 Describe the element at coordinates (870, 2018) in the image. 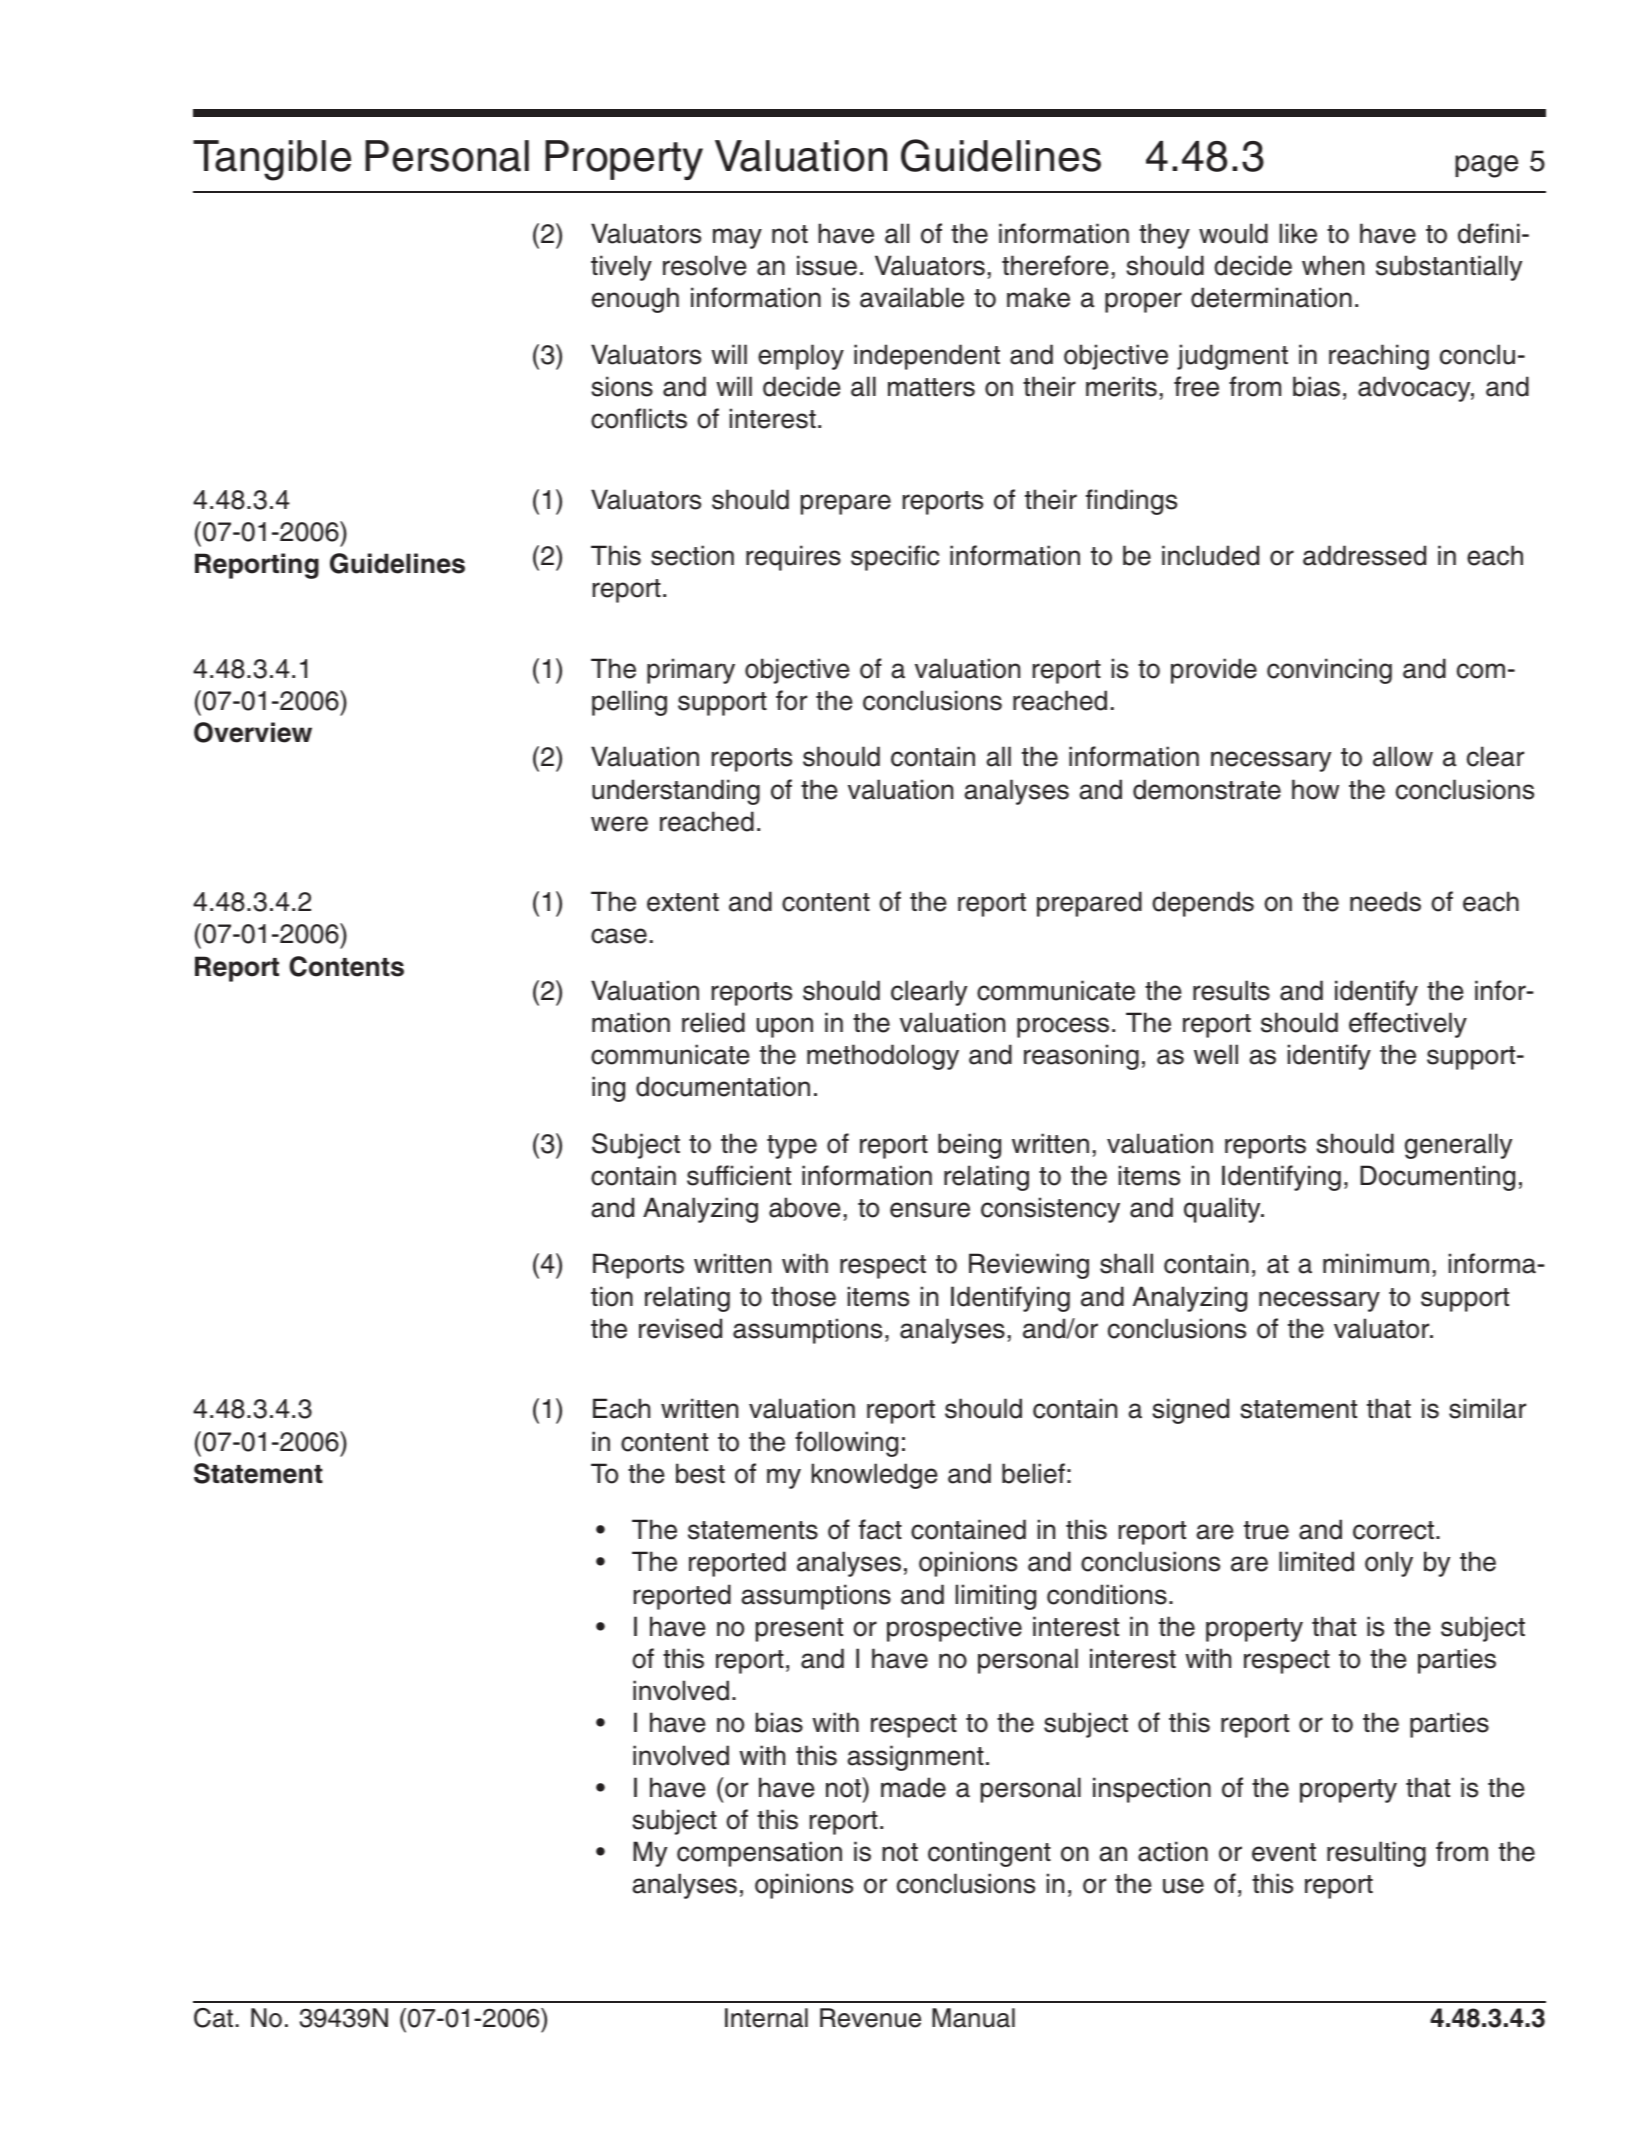

I see `Revenue` at that location.
